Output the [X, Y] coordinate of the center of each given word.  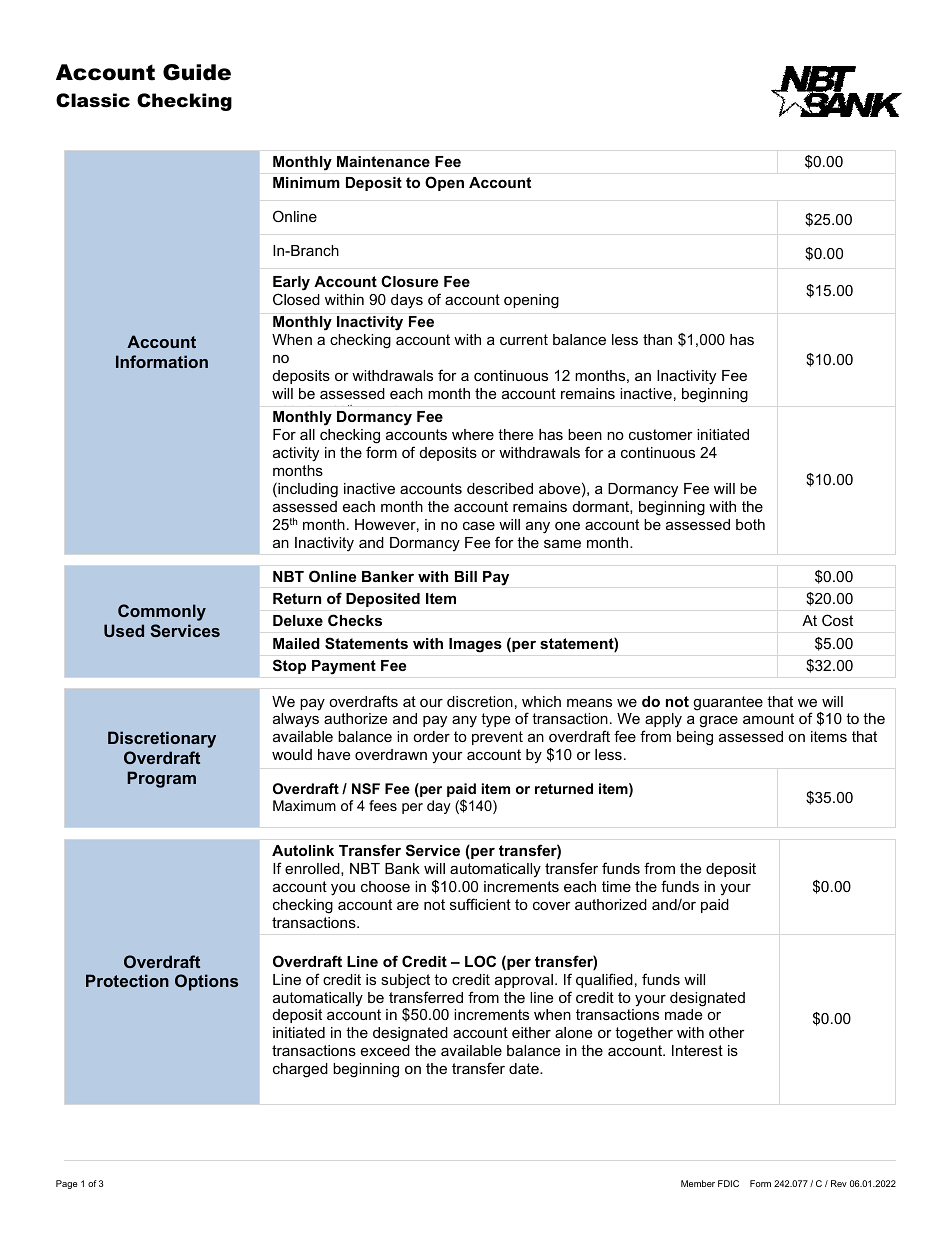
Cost [837, 620]
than [657, 339]
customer [661, 434]
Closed [296, 299]
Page [67, 1184]
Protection [127, 980]
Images [475, 645]
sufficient [480, 904]
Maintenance [383, 161]
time [616, 886]
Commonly [162, 612]
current [524, 339]
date [525, 1068]
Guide [197, 72]
